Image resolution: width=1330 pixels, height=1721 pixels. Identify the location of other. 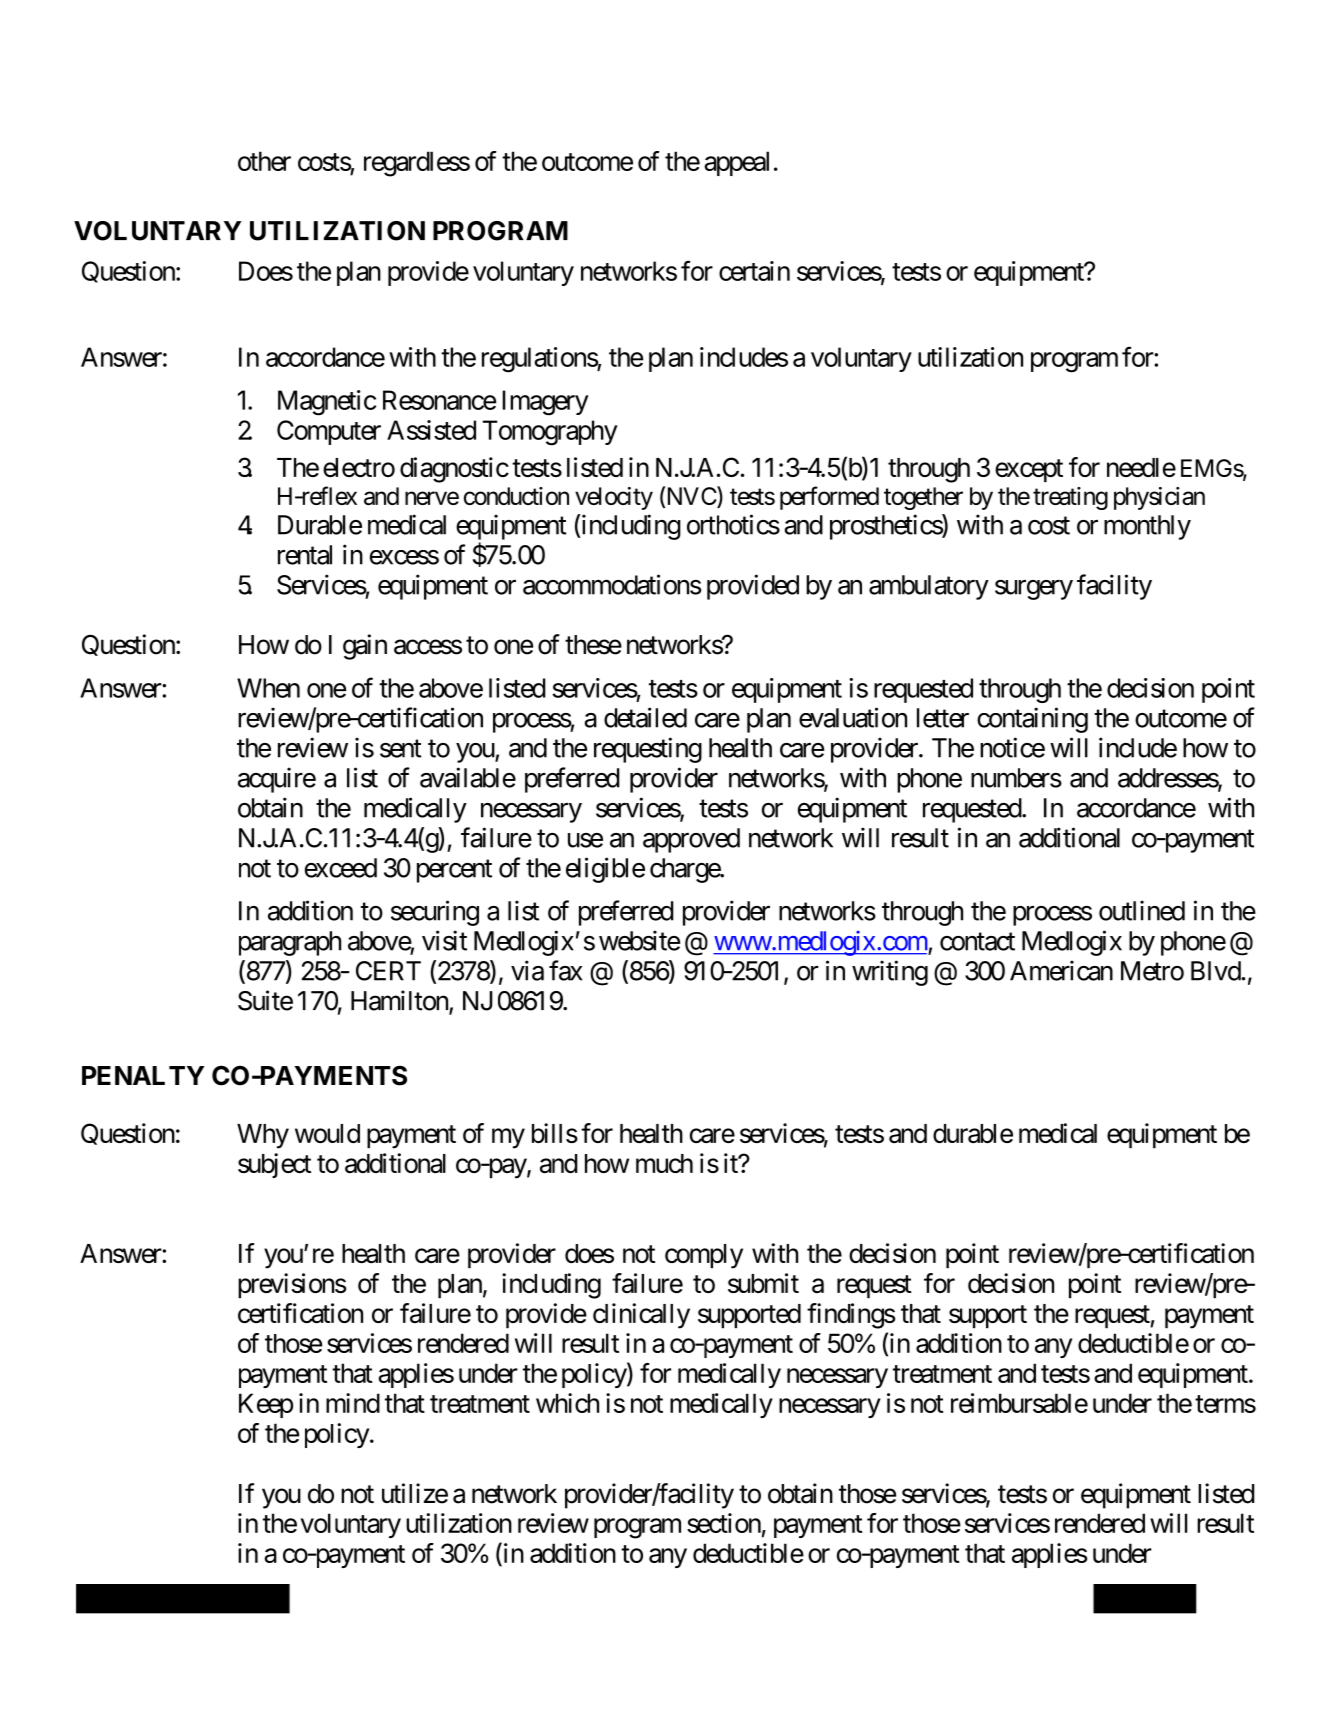
(264, 161).
